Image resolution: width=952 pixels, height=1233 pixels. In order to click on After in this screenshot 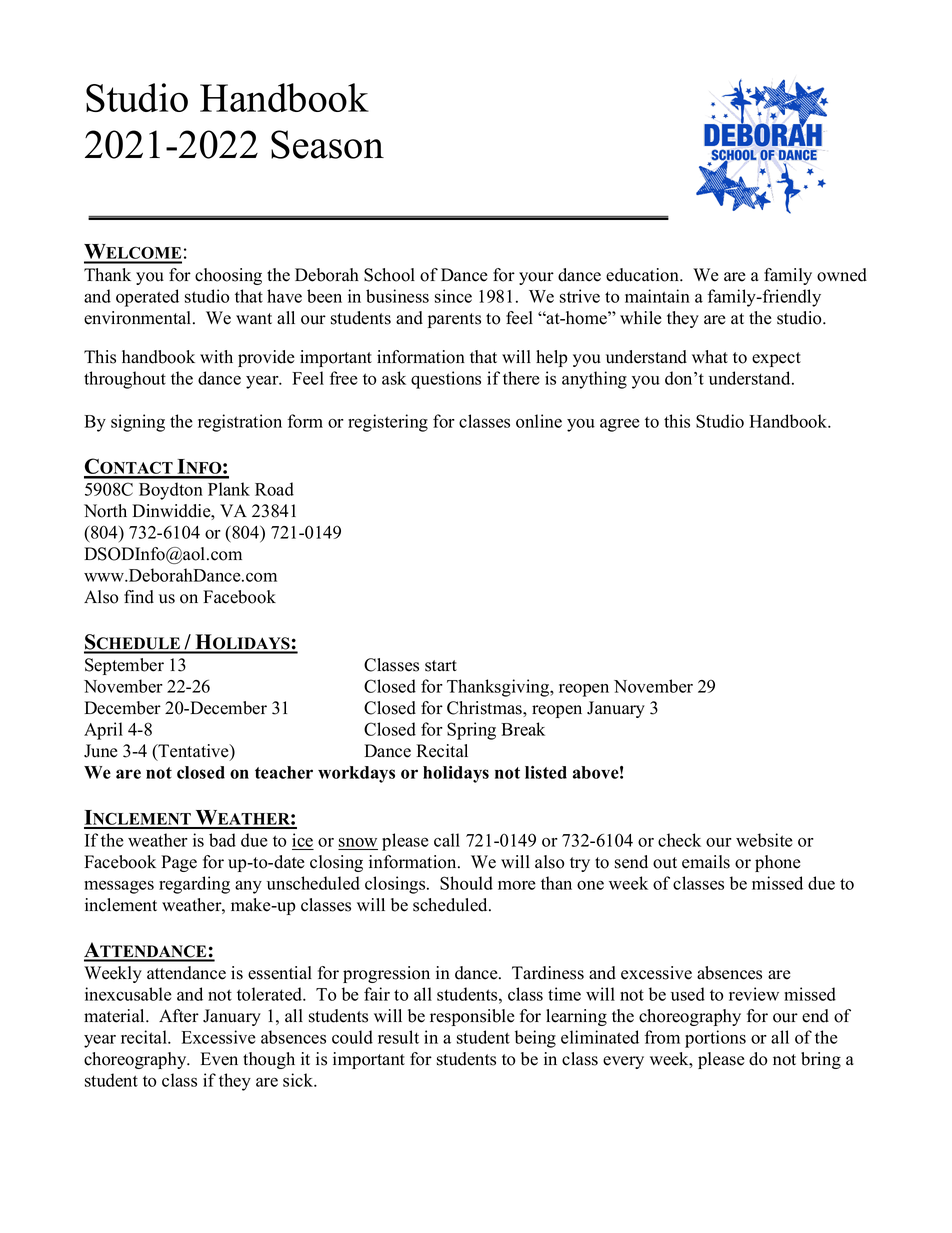, I will do `click(179, 1016)`.
